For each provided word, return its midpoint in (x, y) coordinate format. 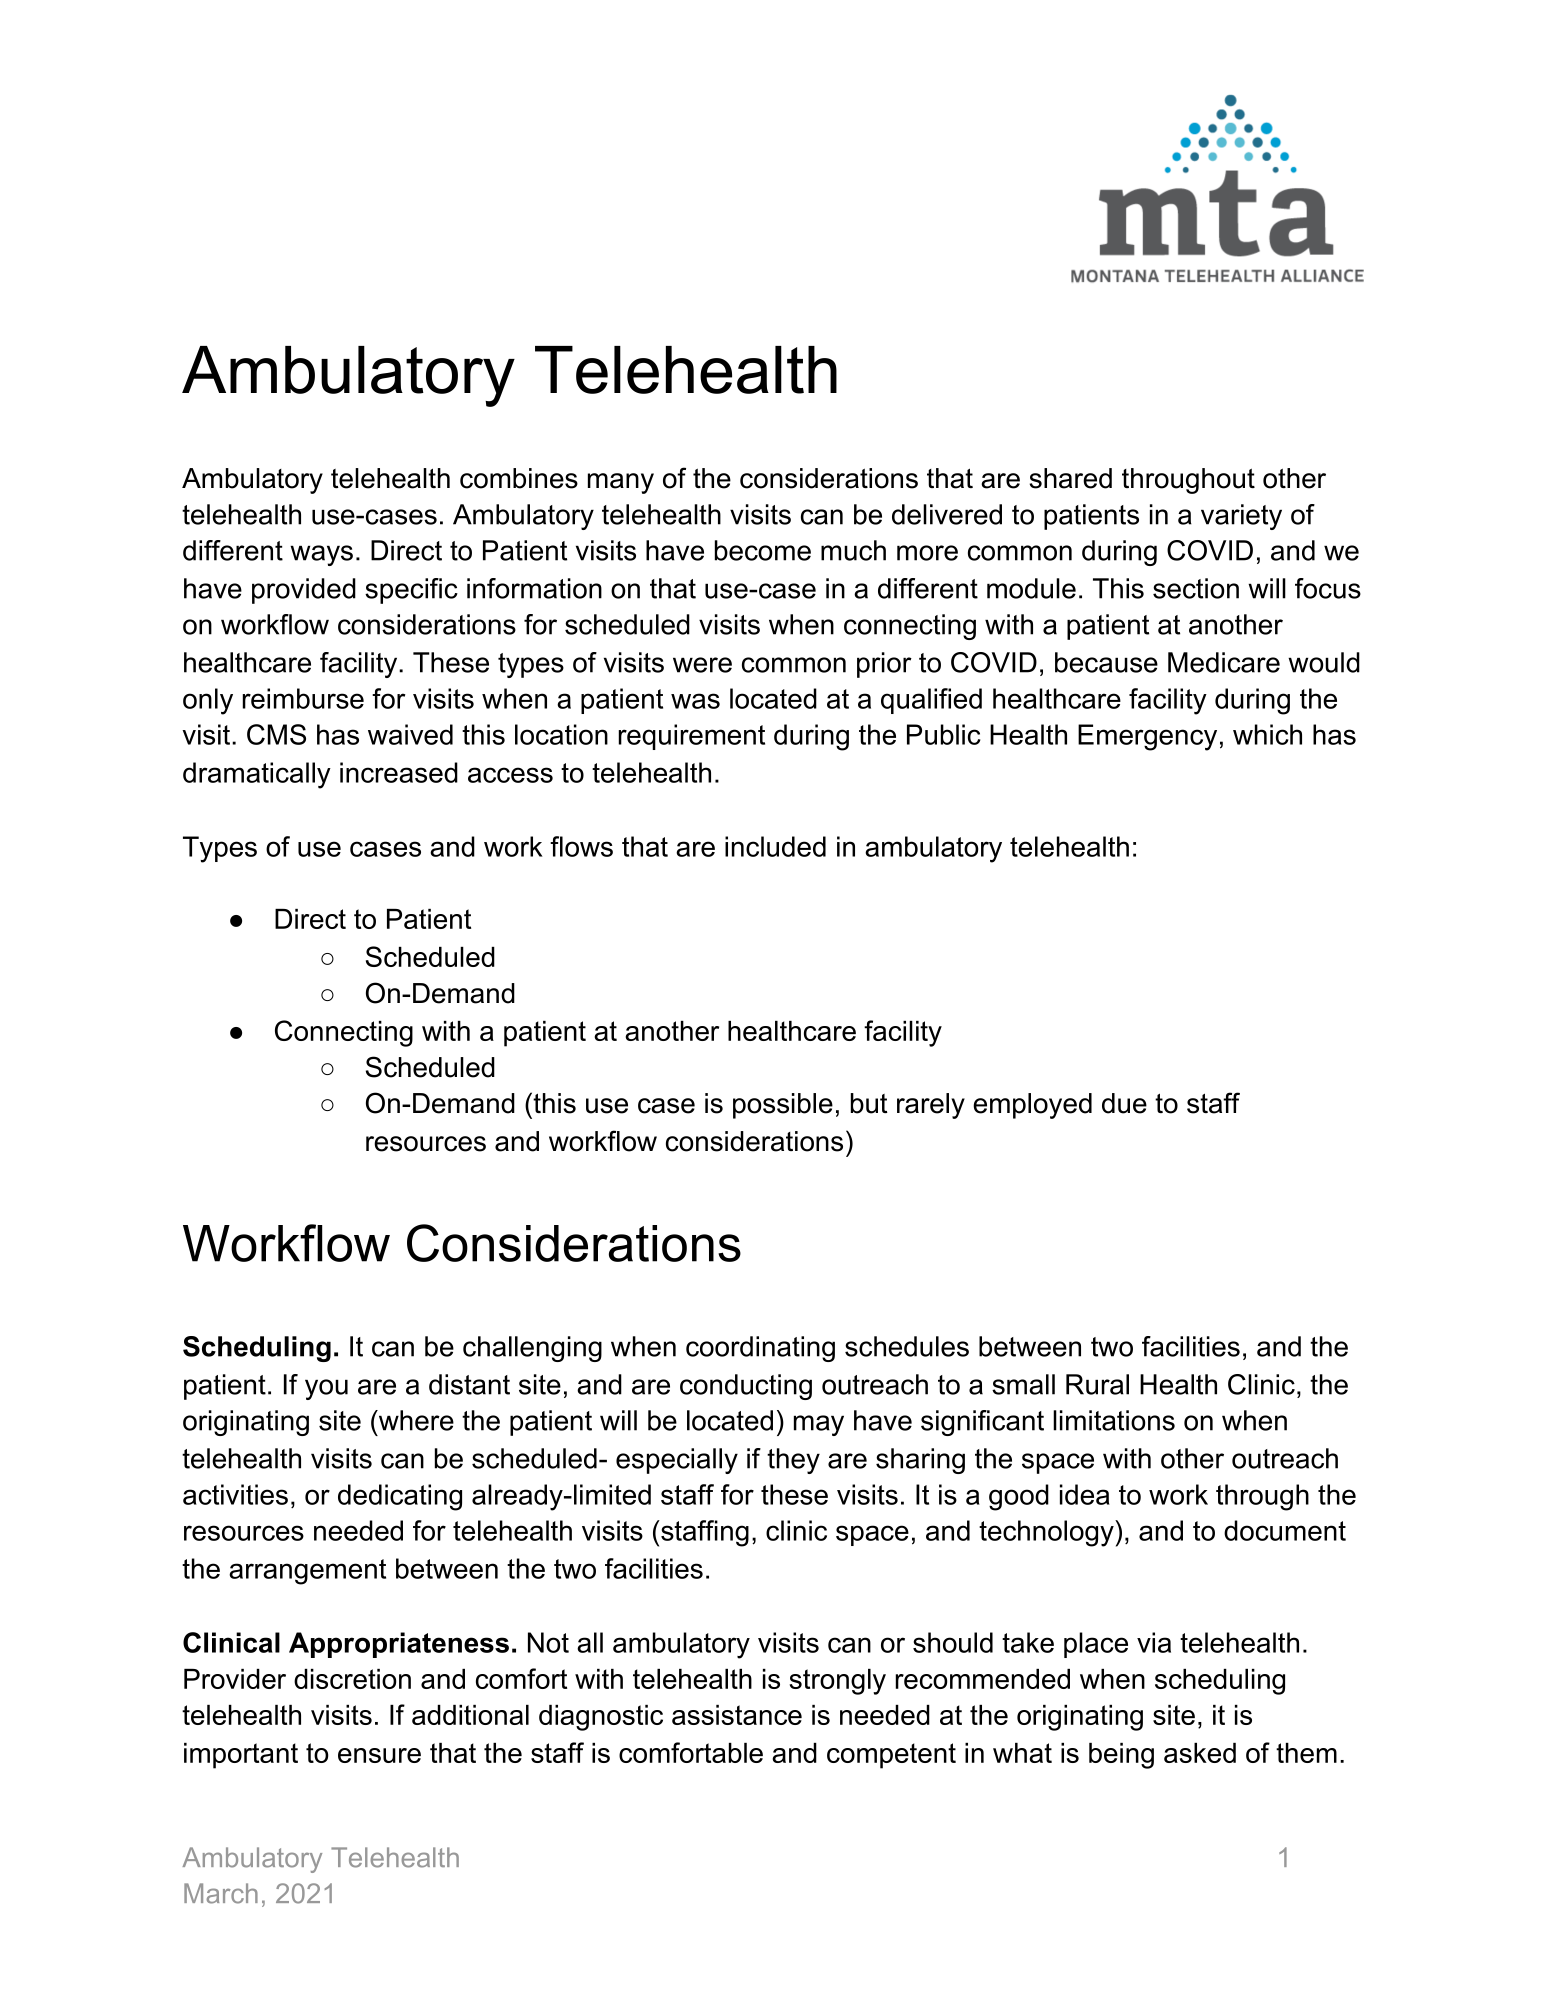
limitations (1114, 1420)
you (326, 1389)
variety (1241, 517)
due (1124, 1103)
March (221, 1893)
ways (321, 555)
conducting (746, 1387)
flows (581, 846)
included (775, 846)
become (763, 550)
